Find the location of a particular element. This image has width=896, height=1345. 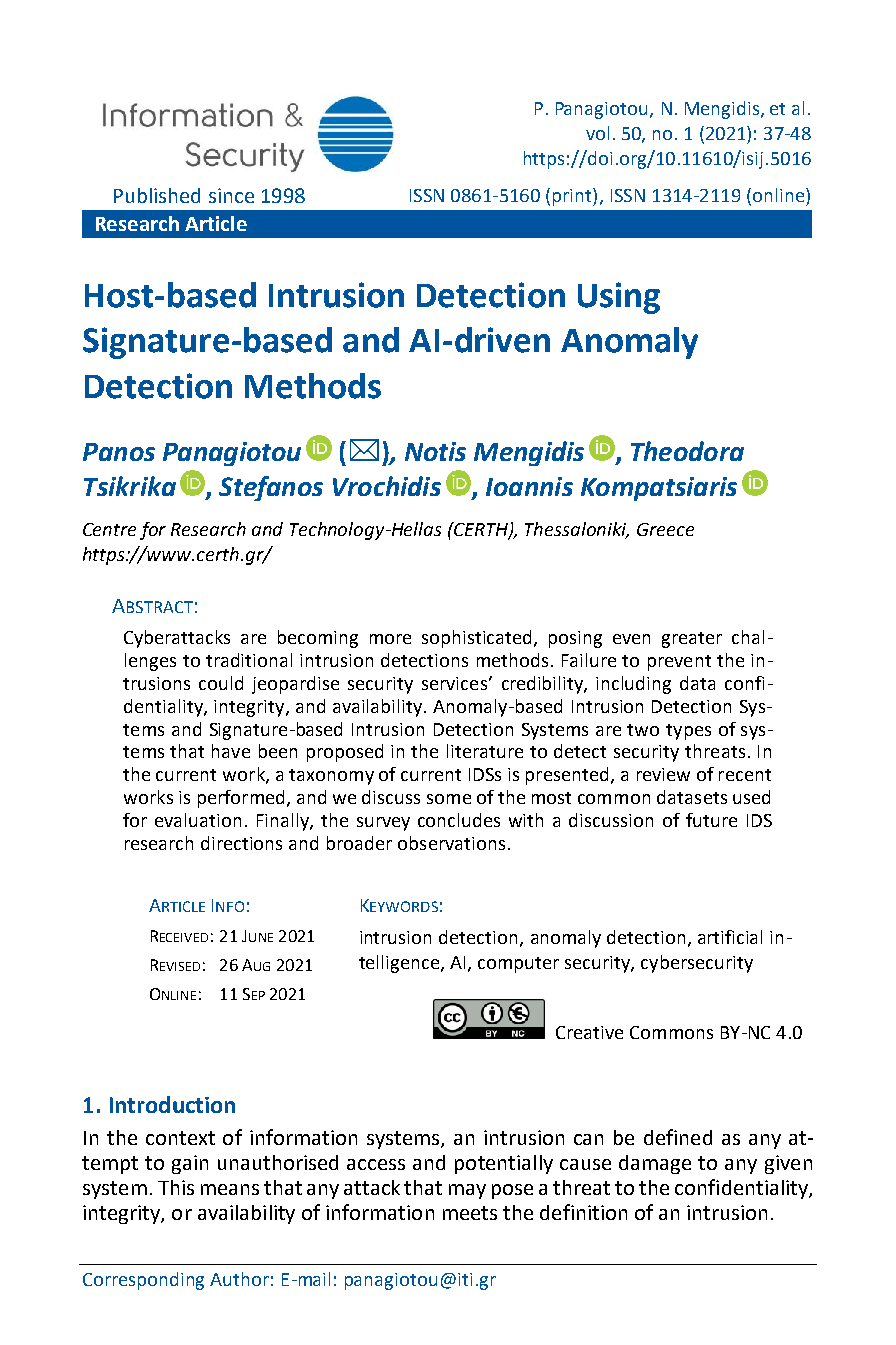

meets is located at coordinates (470, 1213).
